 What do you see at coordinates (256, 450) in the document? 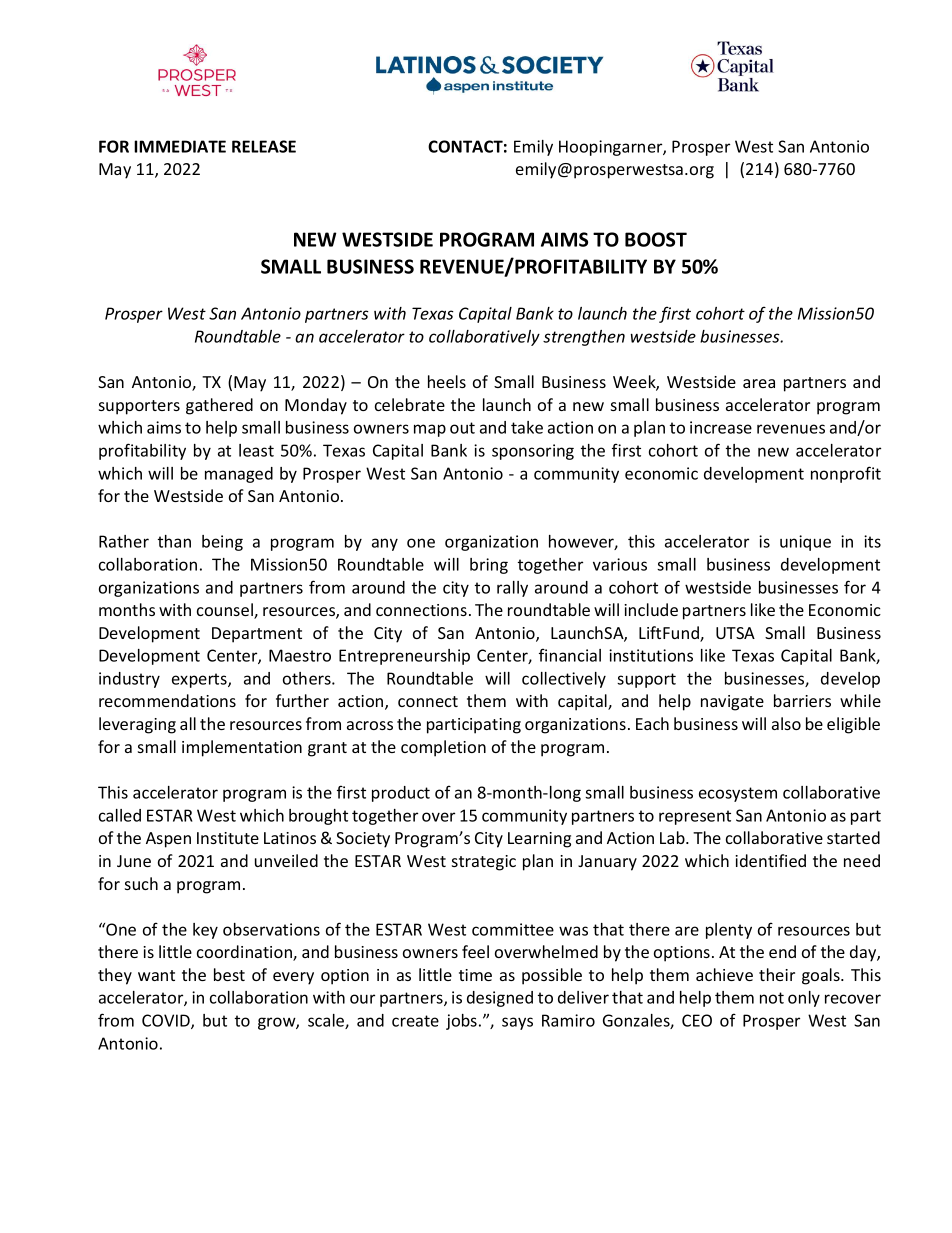
I see `least` at bounding box center [256, 450].
